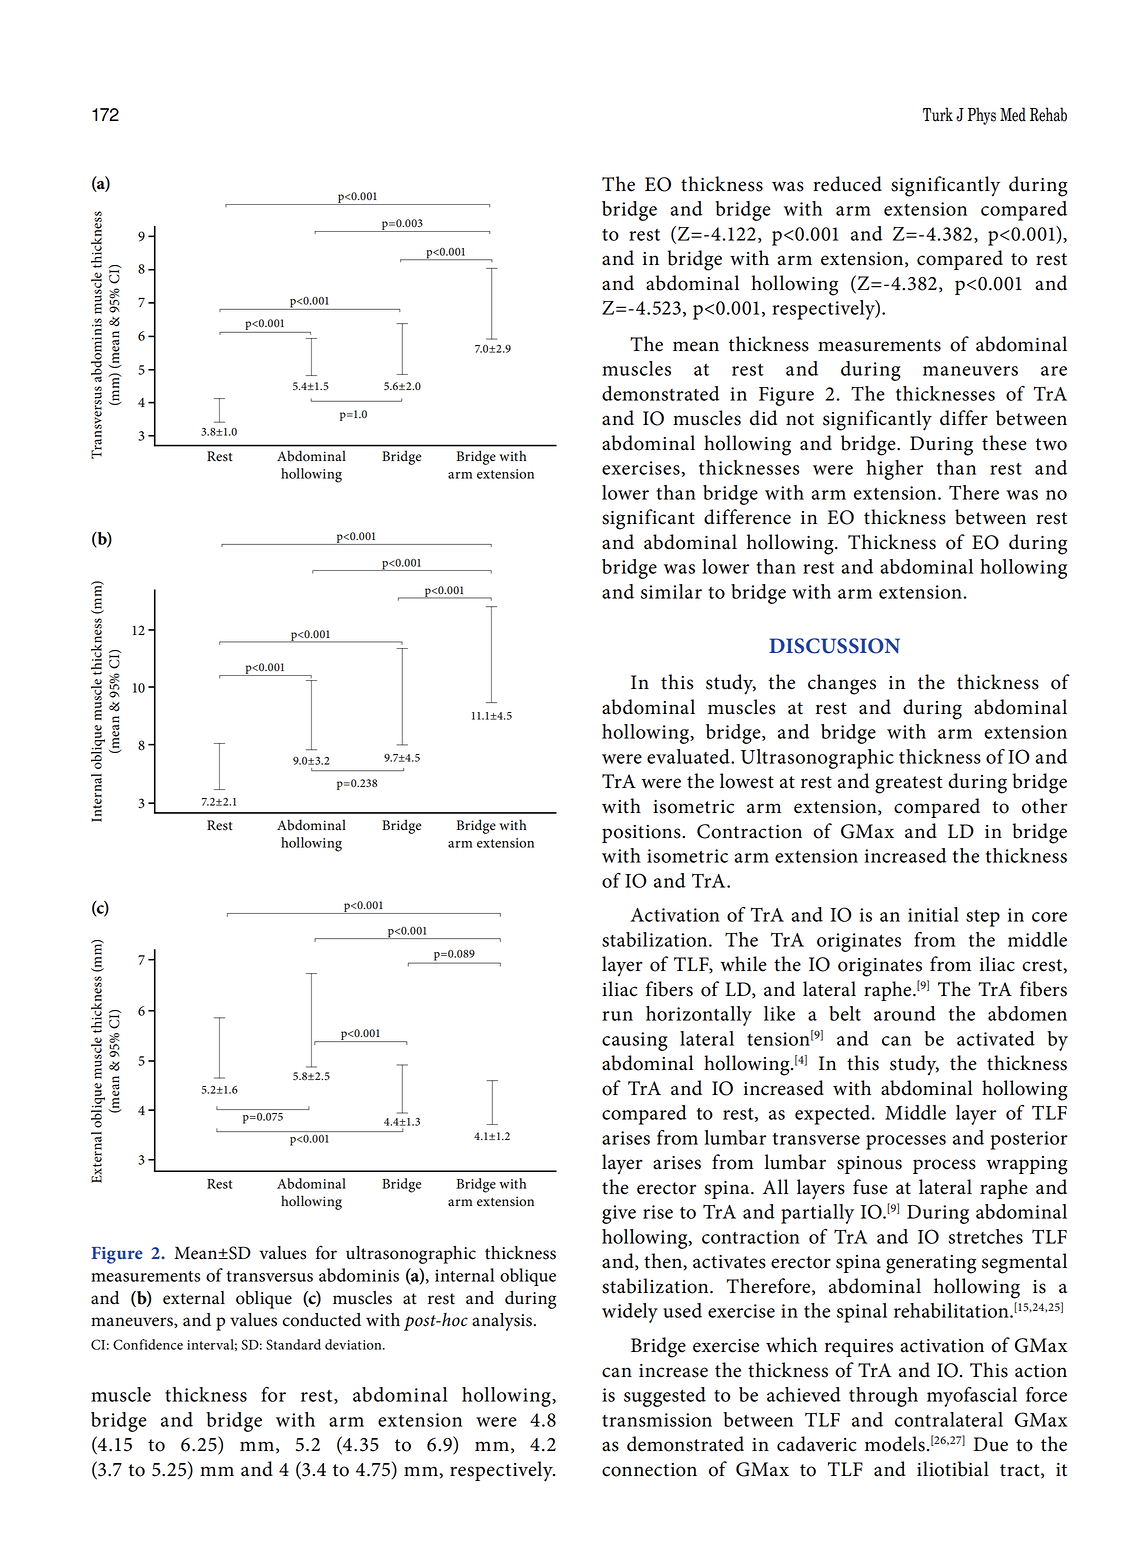 This screenshot has width=1147, height=1561. Describe the element at coordinates (908, 785) in the screenshot. I see `greatest` at that location.
